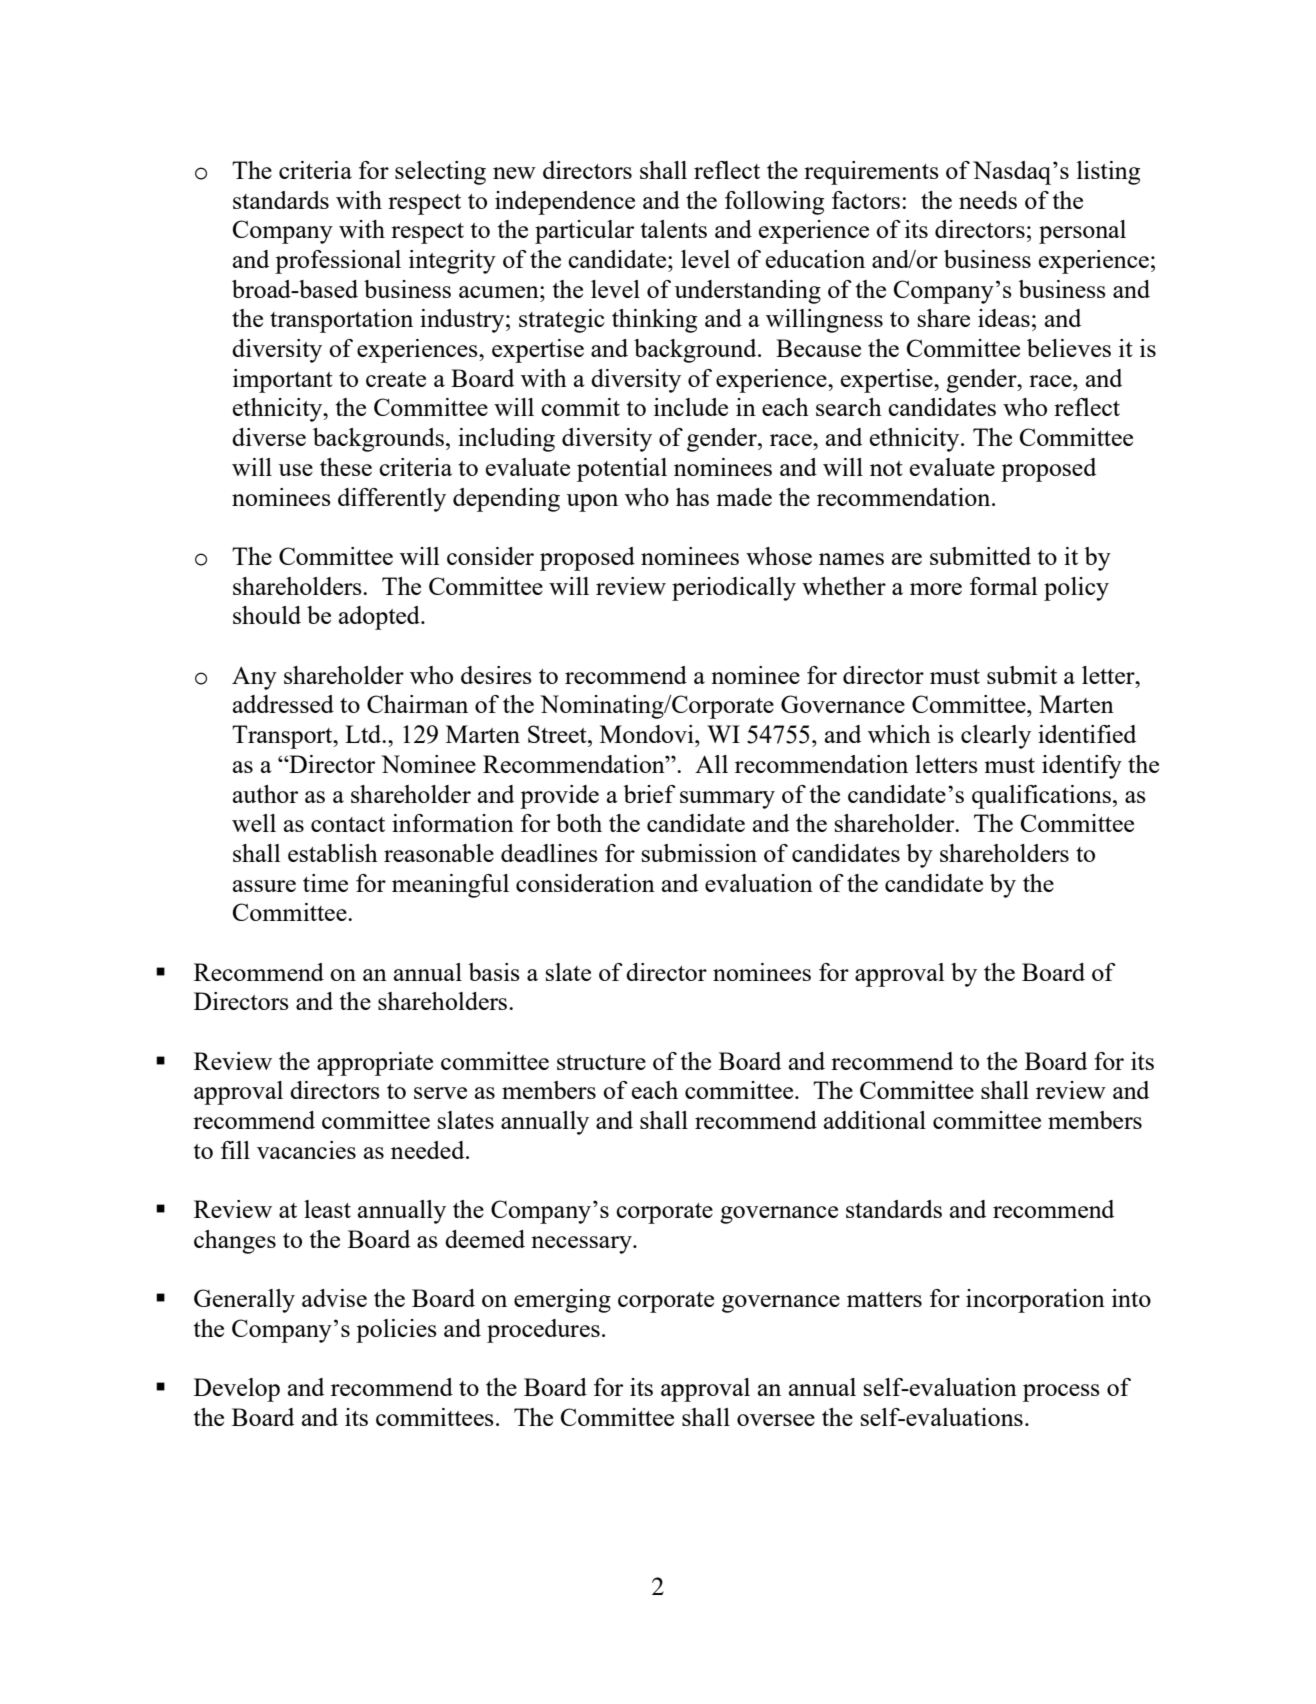 The image size is (1316, 1704). I want to click on talents, so click(674, 229).
